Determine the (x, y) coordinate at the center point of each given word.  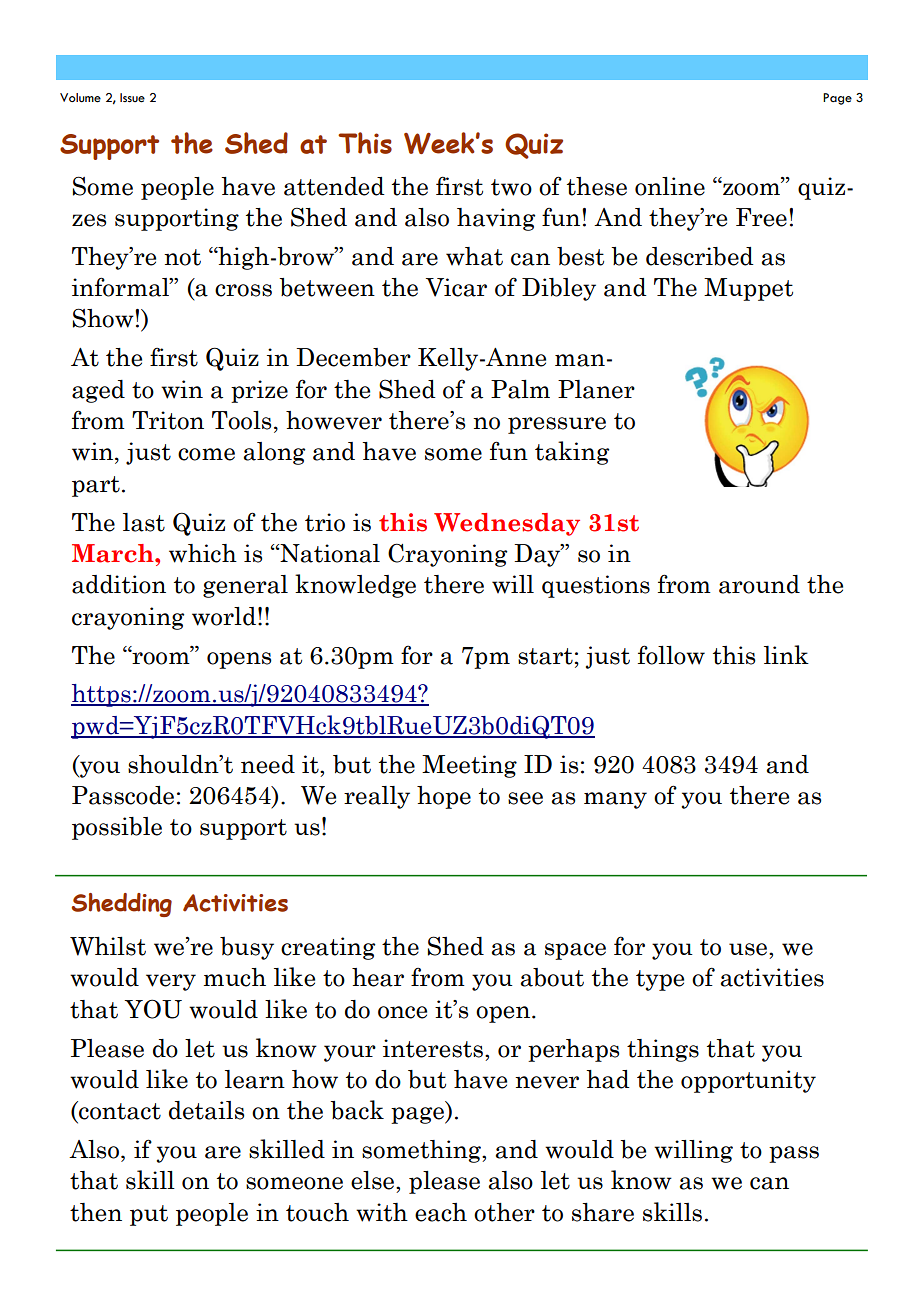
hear (378, 977)
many (615, 800)
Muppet (748, 289)
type (660, 980)
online (670, 186)
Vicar (456, 287)
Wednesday (507, 524)
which (203, 553)
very (171, 982)
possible (117, 828)
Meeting (469, 766)
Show (104, 318)
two (511, 187)
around (759, 584)
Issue (132, 98)
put (149, 1215)
